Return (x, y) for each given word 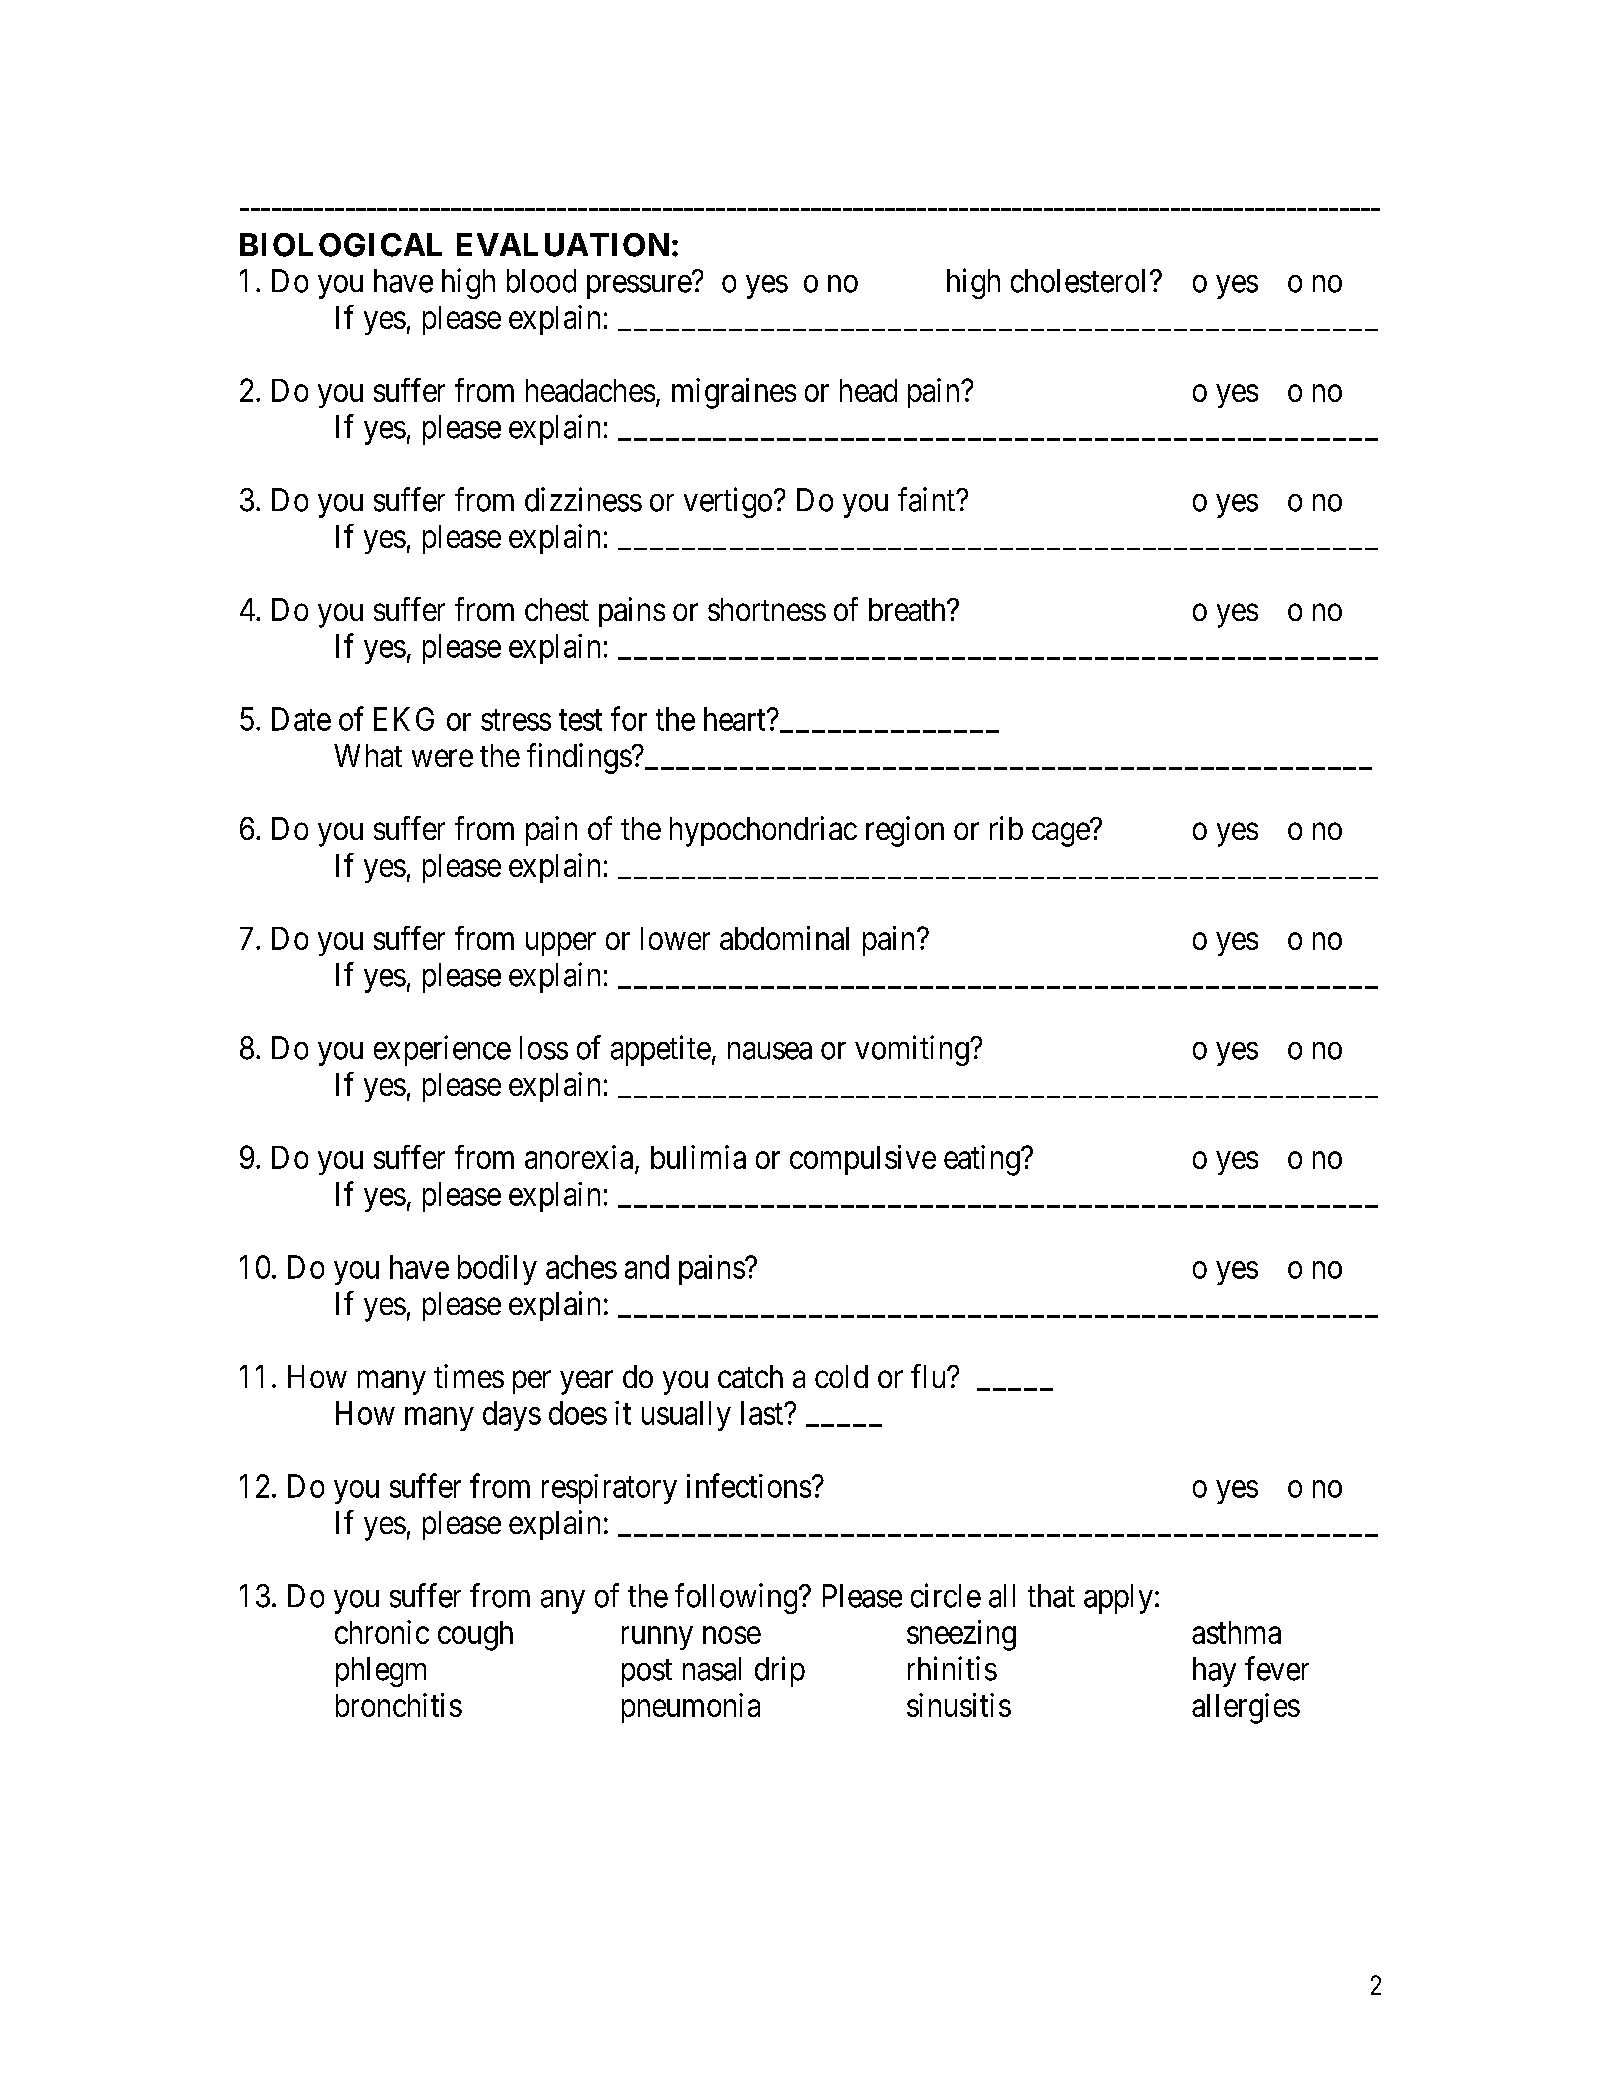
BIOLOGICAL (341, 245)
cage (1061, 835)
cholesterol (1081, 281)
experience (442, 1050)
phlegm (381, 1672)
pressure (639, 287)
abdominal (784, 938)
